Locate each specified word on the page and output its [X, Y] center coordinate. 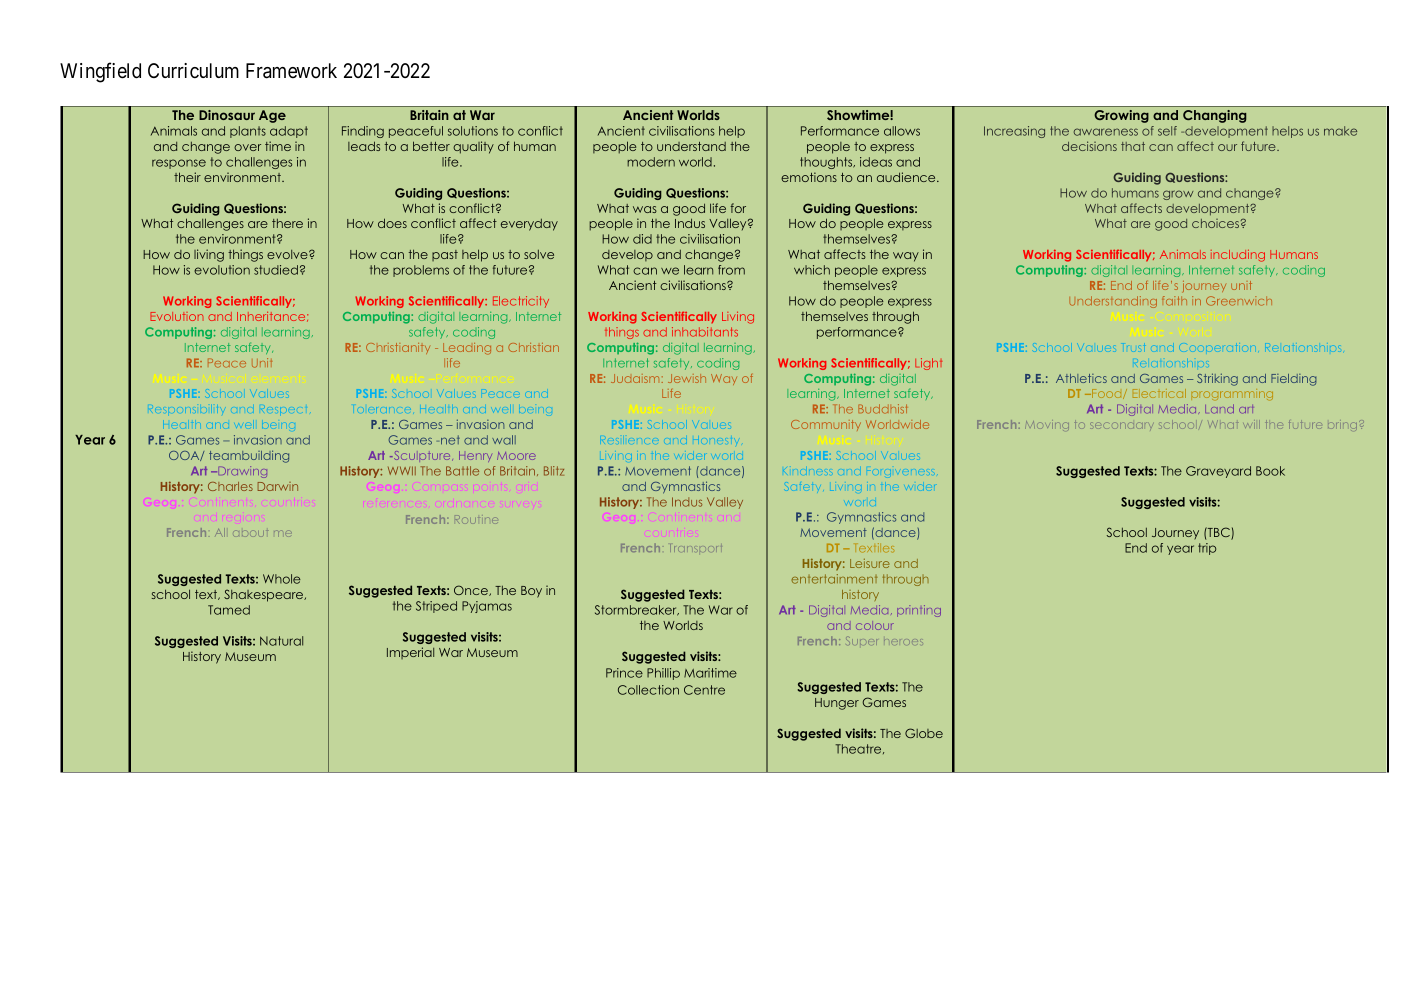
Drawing [241, 472]
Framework [291, 71]
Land [1219, 409]
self [1167, 131]
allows [902, 131]
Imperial [410, 653]
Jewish [687, 378]
